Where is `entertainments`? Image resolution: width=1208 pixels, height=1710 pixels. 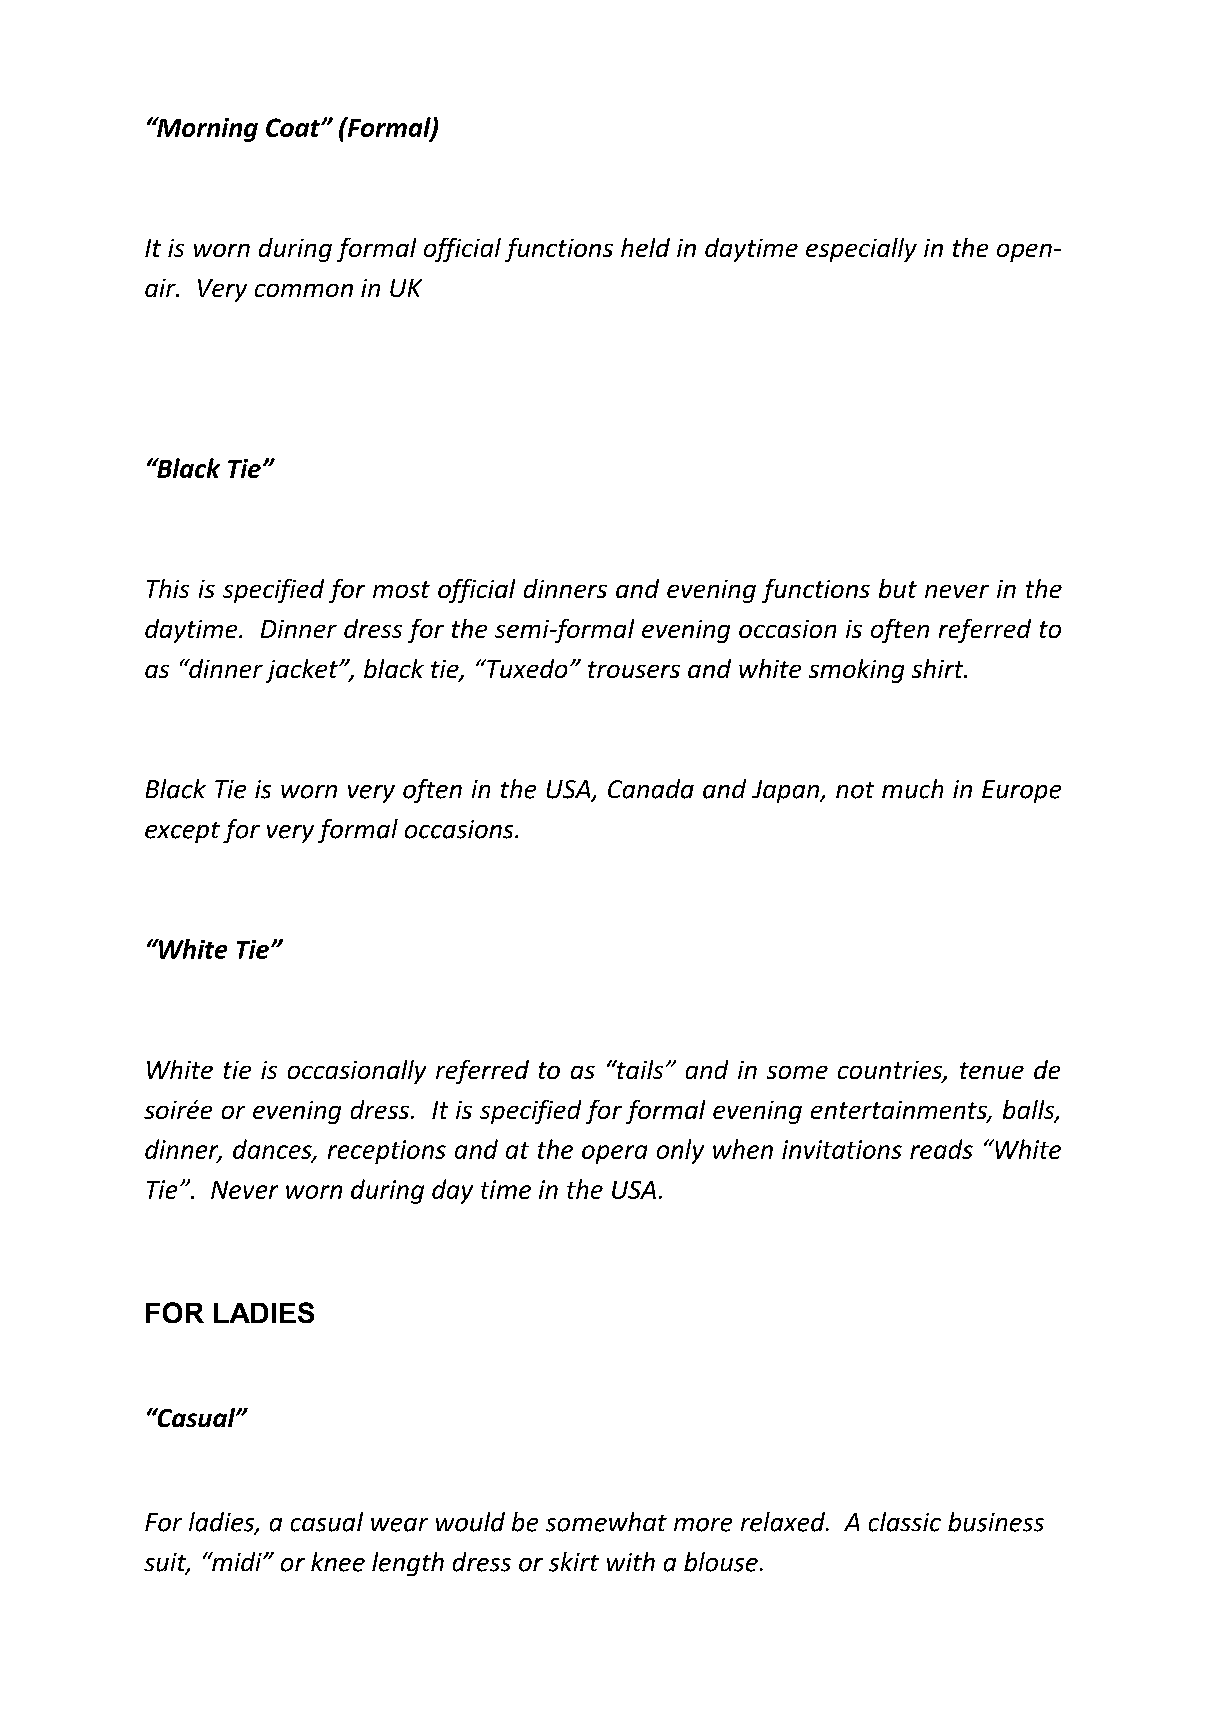
entertainments is located at coordinates (900, 1111).
